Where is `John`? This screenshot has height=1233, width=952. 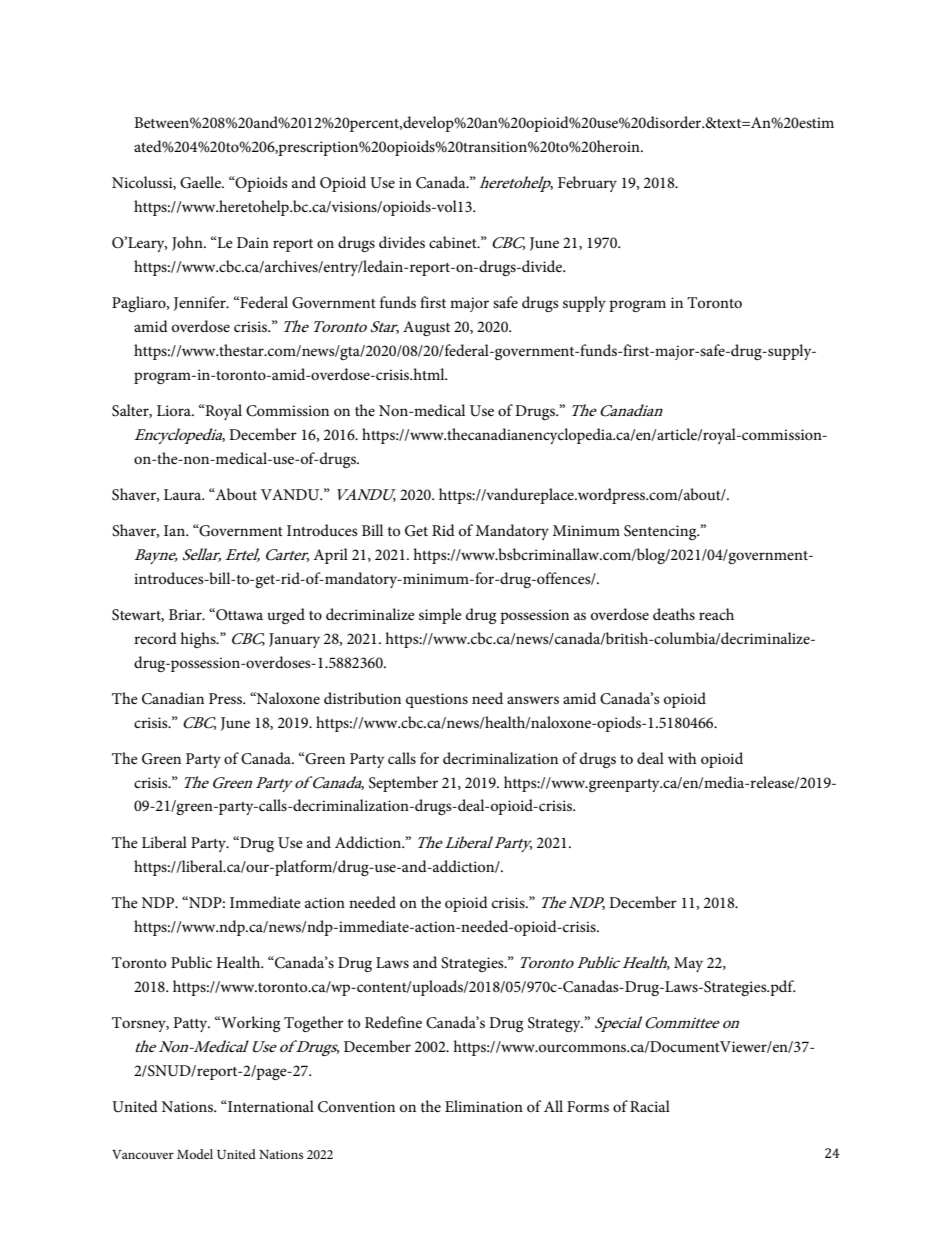
John is located at coordinates (188, 243).
